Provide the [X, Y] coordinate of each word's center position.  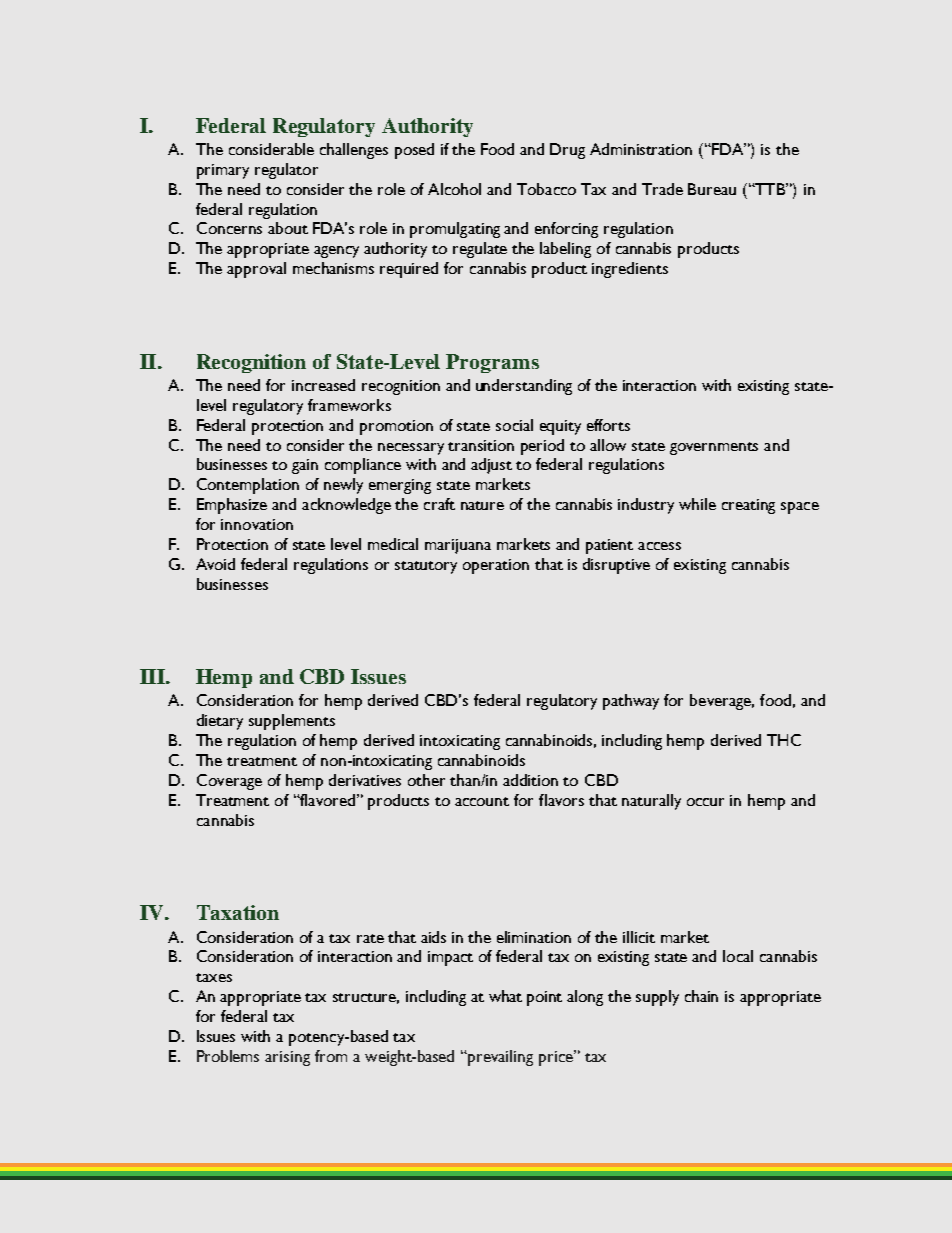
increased [323, 385]
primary [223, 171]
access [659, 546]
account [482, 801]
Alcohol [454, 189]
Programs [492, 363]
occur [705, 802]
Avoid [215, 564]
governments [714, 448]
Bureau [712, 189]
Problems [228, 1056]
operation [496, 566]
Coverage [229, 782]
